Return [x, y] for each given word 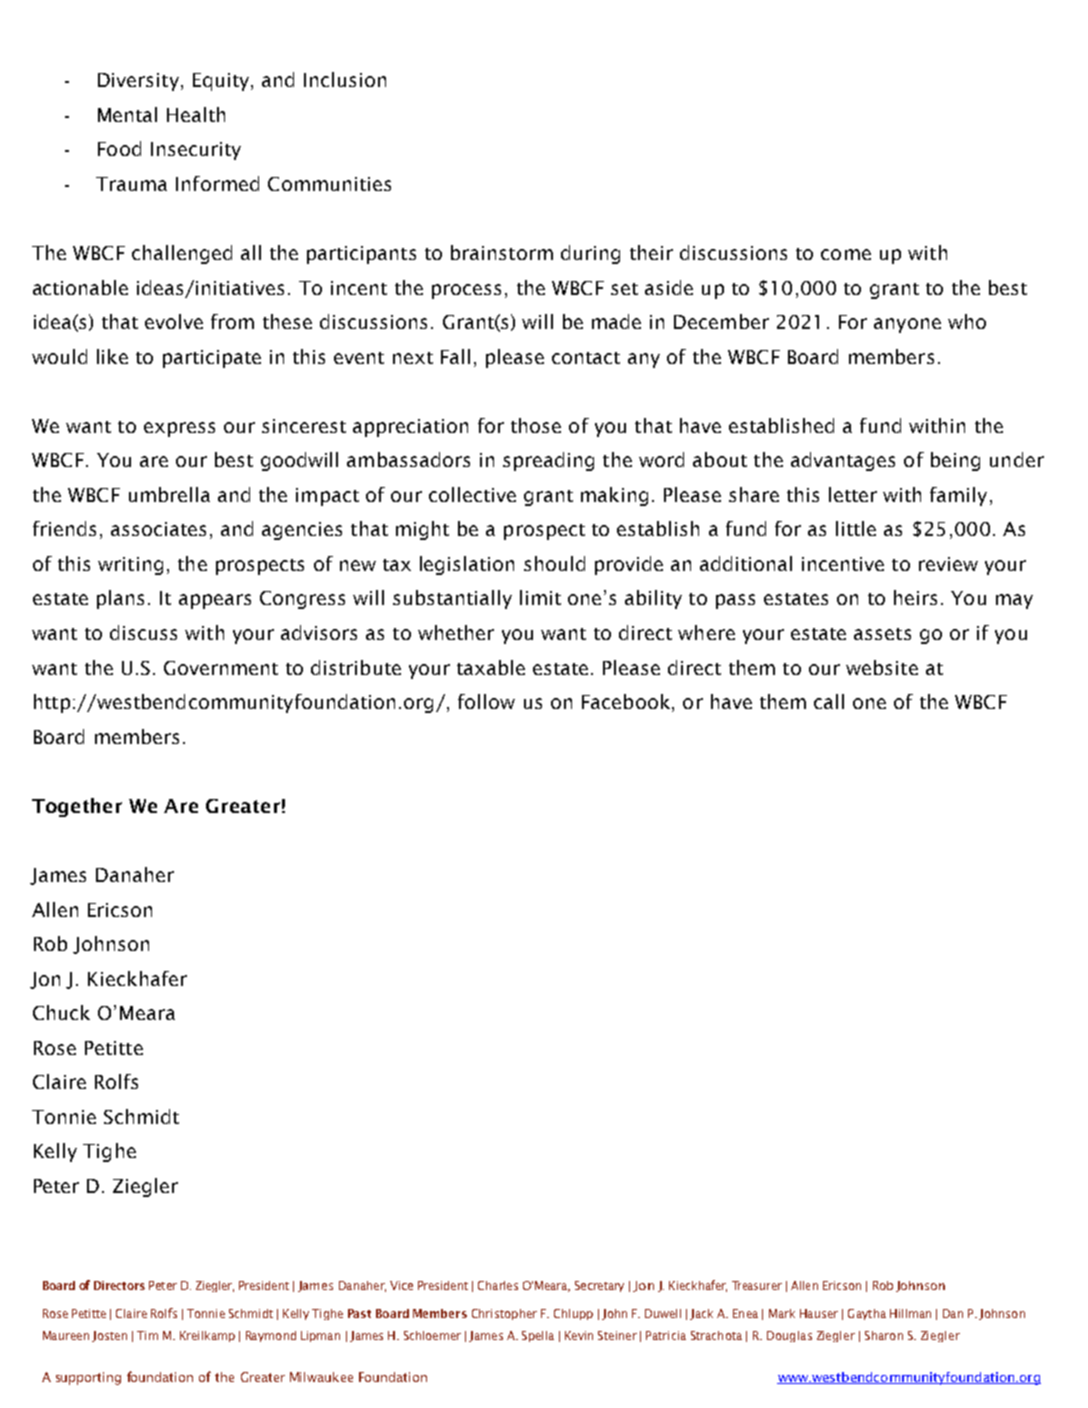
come [846, 254]
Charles [498, 1285]
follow [486, 701]
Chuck [61, 1012]
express [179, 429]
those [536, 425]
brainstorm [502, 252]
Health [196, 114]
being [955, 461]
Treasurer [757, 1285]
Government [221, 668]
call [829, 701]
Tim [147, 1335]
